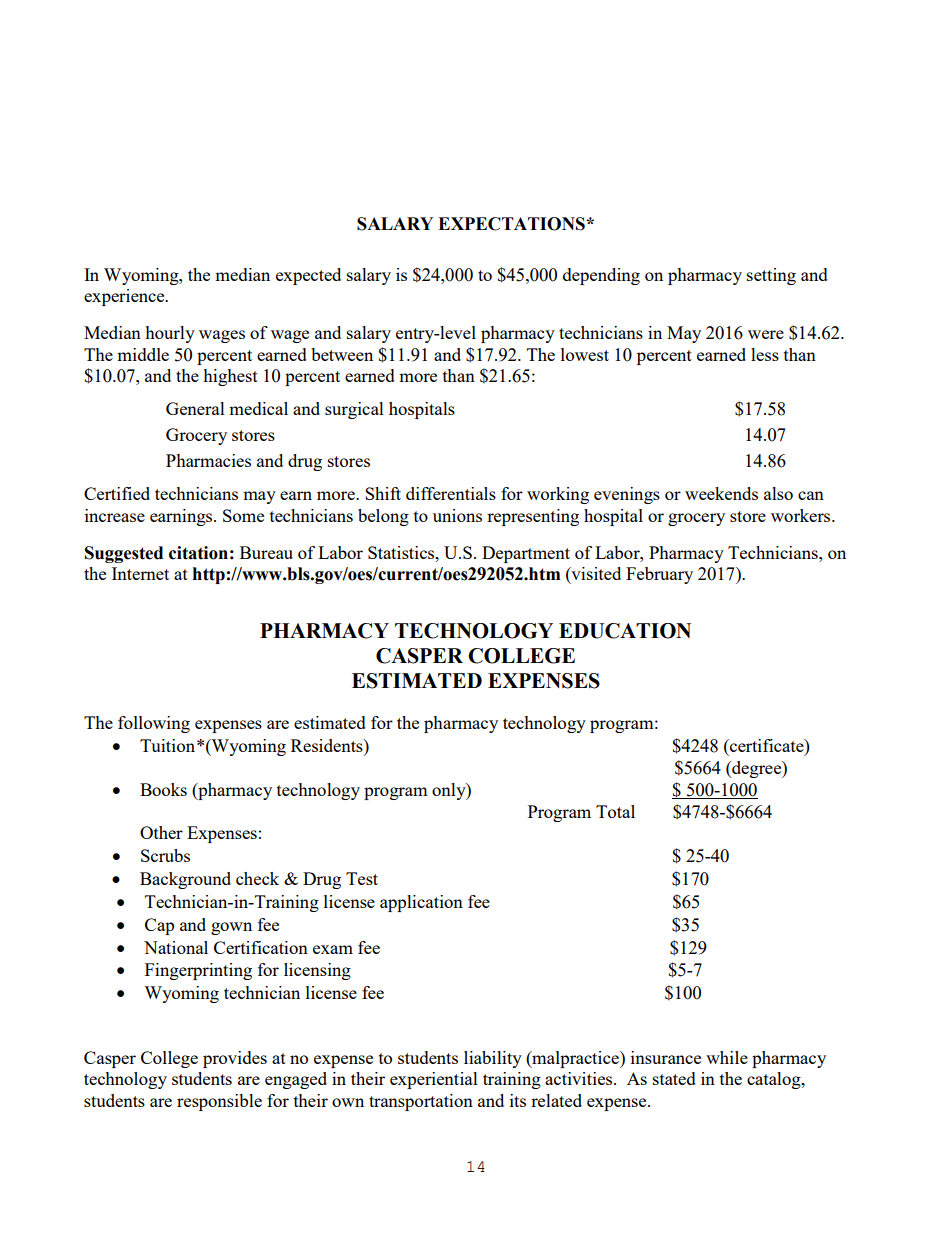  I want to click on provides, so click(235, 1059).
